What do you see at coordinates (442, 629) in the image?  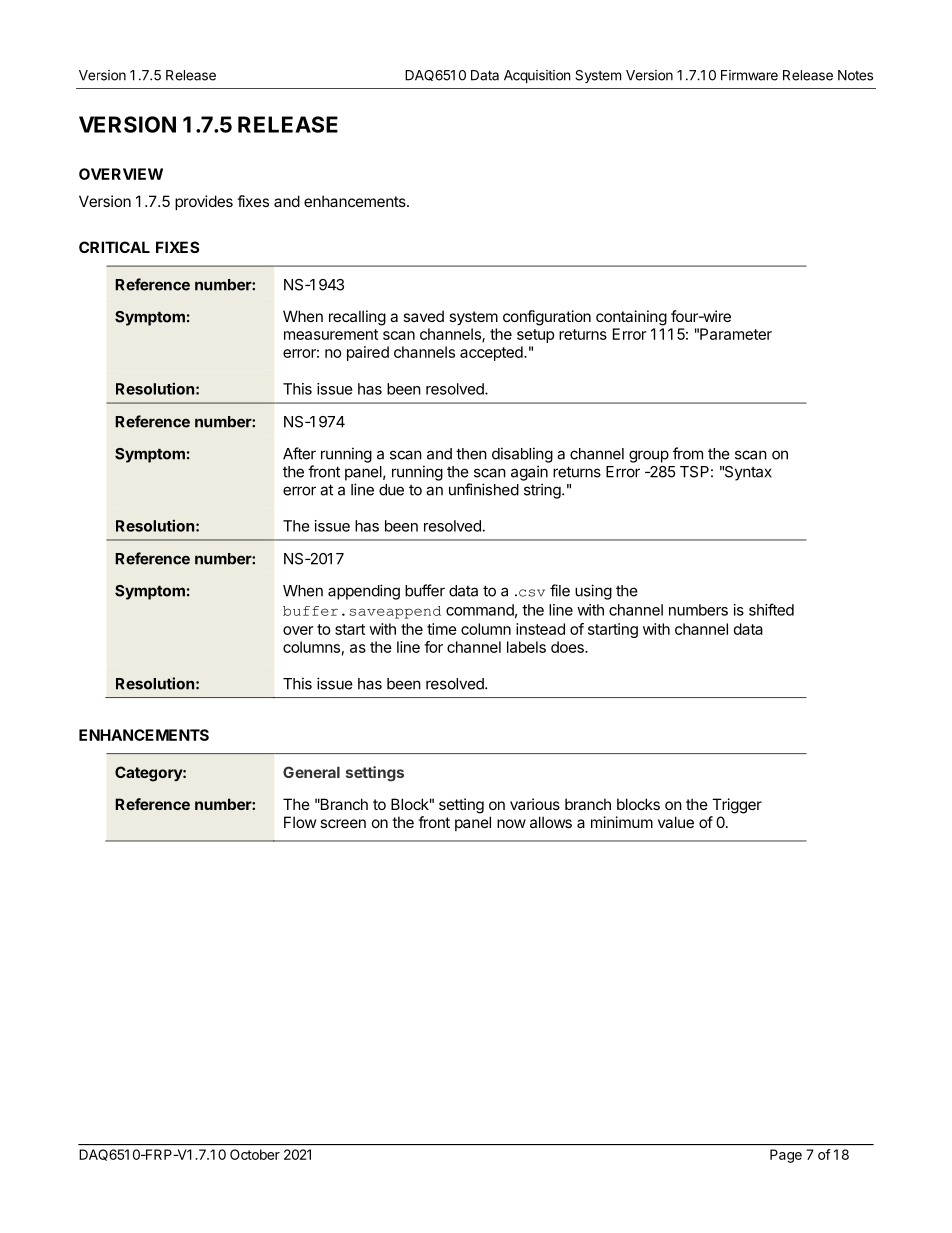 I see `time` at bounding box center [442, 629].
